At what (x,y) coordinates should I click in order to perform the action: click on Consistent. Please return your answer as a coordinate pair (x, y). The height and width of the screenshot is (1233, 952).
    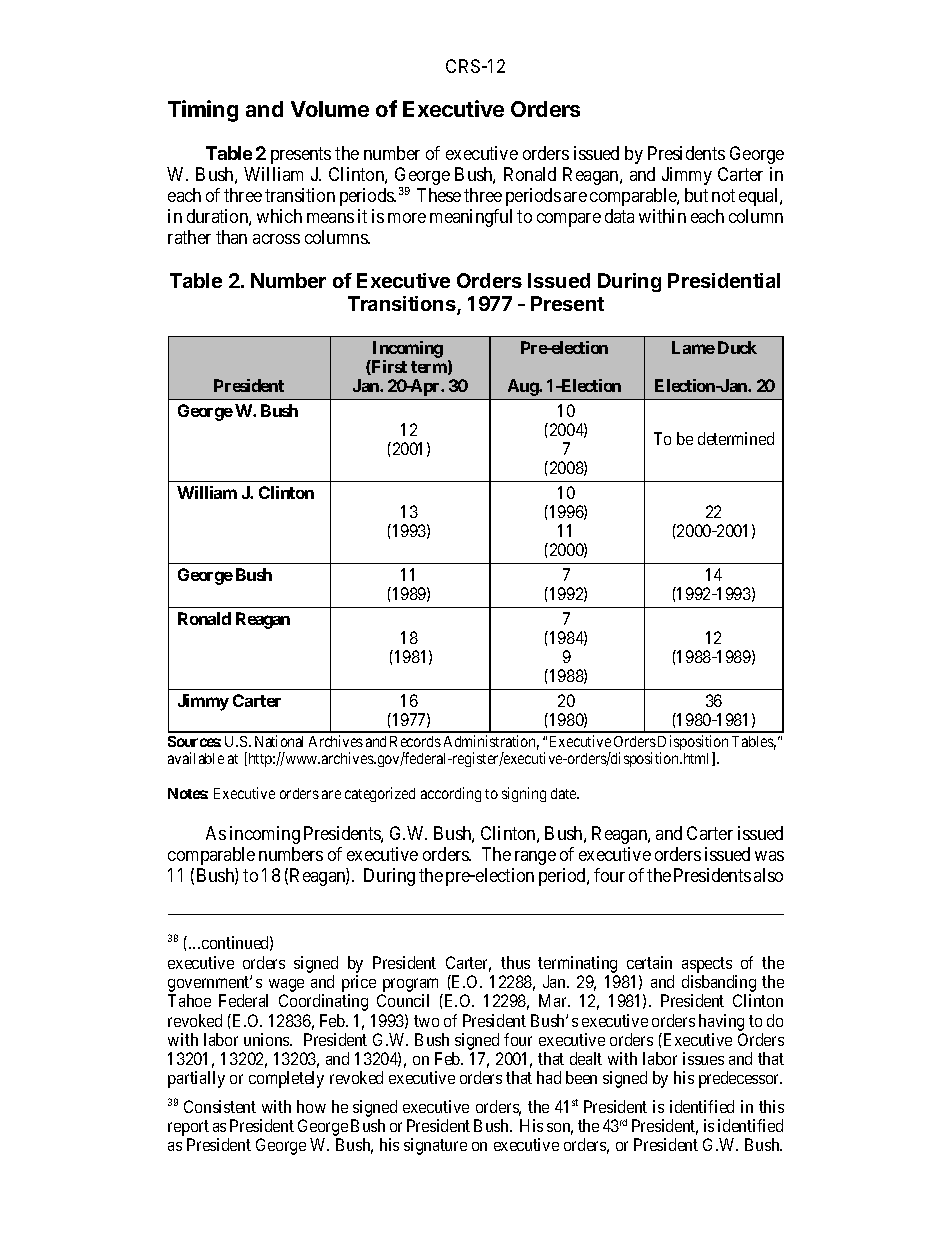
    Looking at the image, I should click on (220, 1106).
